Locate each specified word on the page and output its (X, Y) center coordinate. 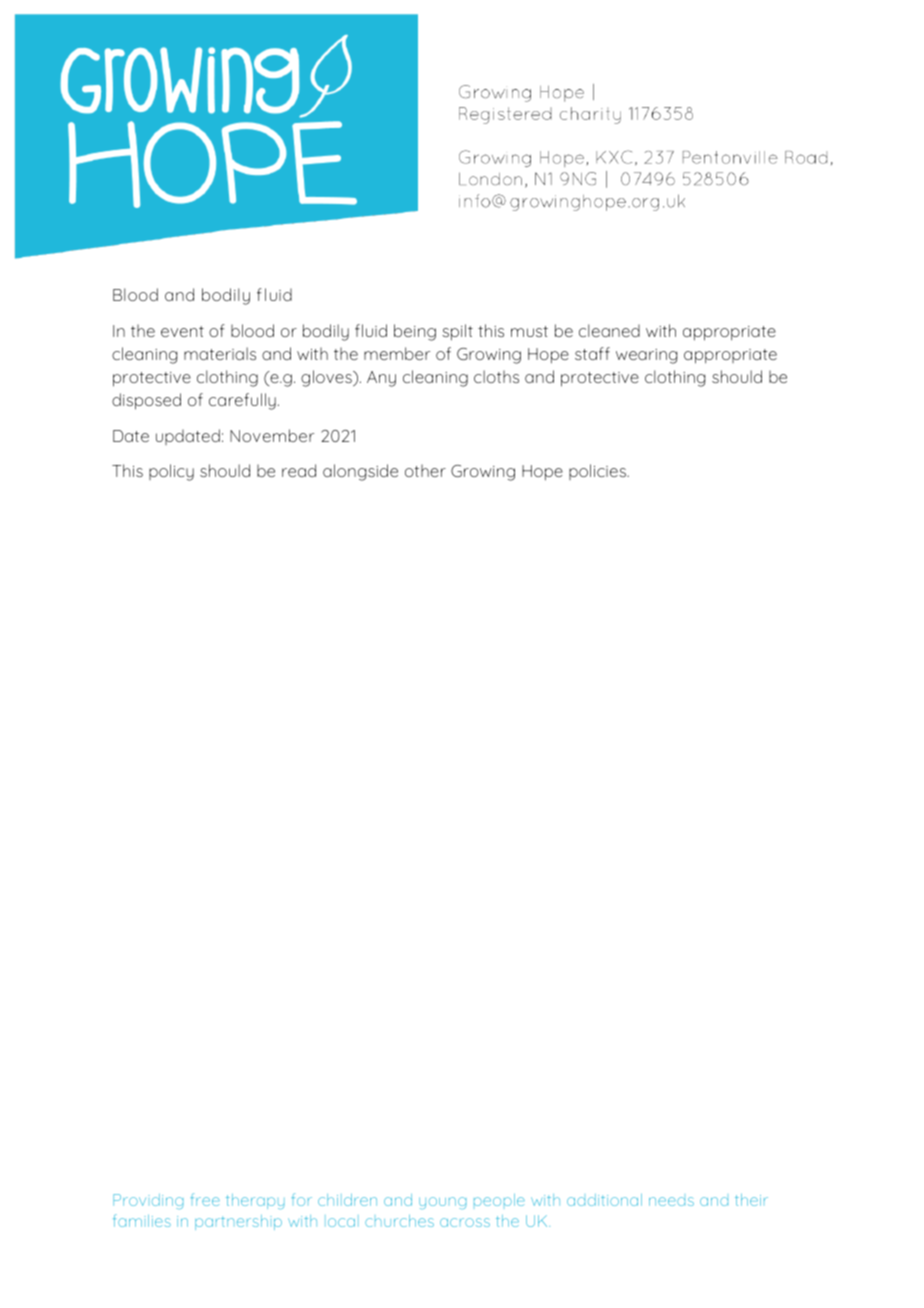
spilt (457, 332)
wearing (646, 356)
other (425, 470)
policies (598, 472)
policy (171, 472)
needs (671, 1201)
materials (220, 353)
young (442, 1203)
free (205, 1199)
